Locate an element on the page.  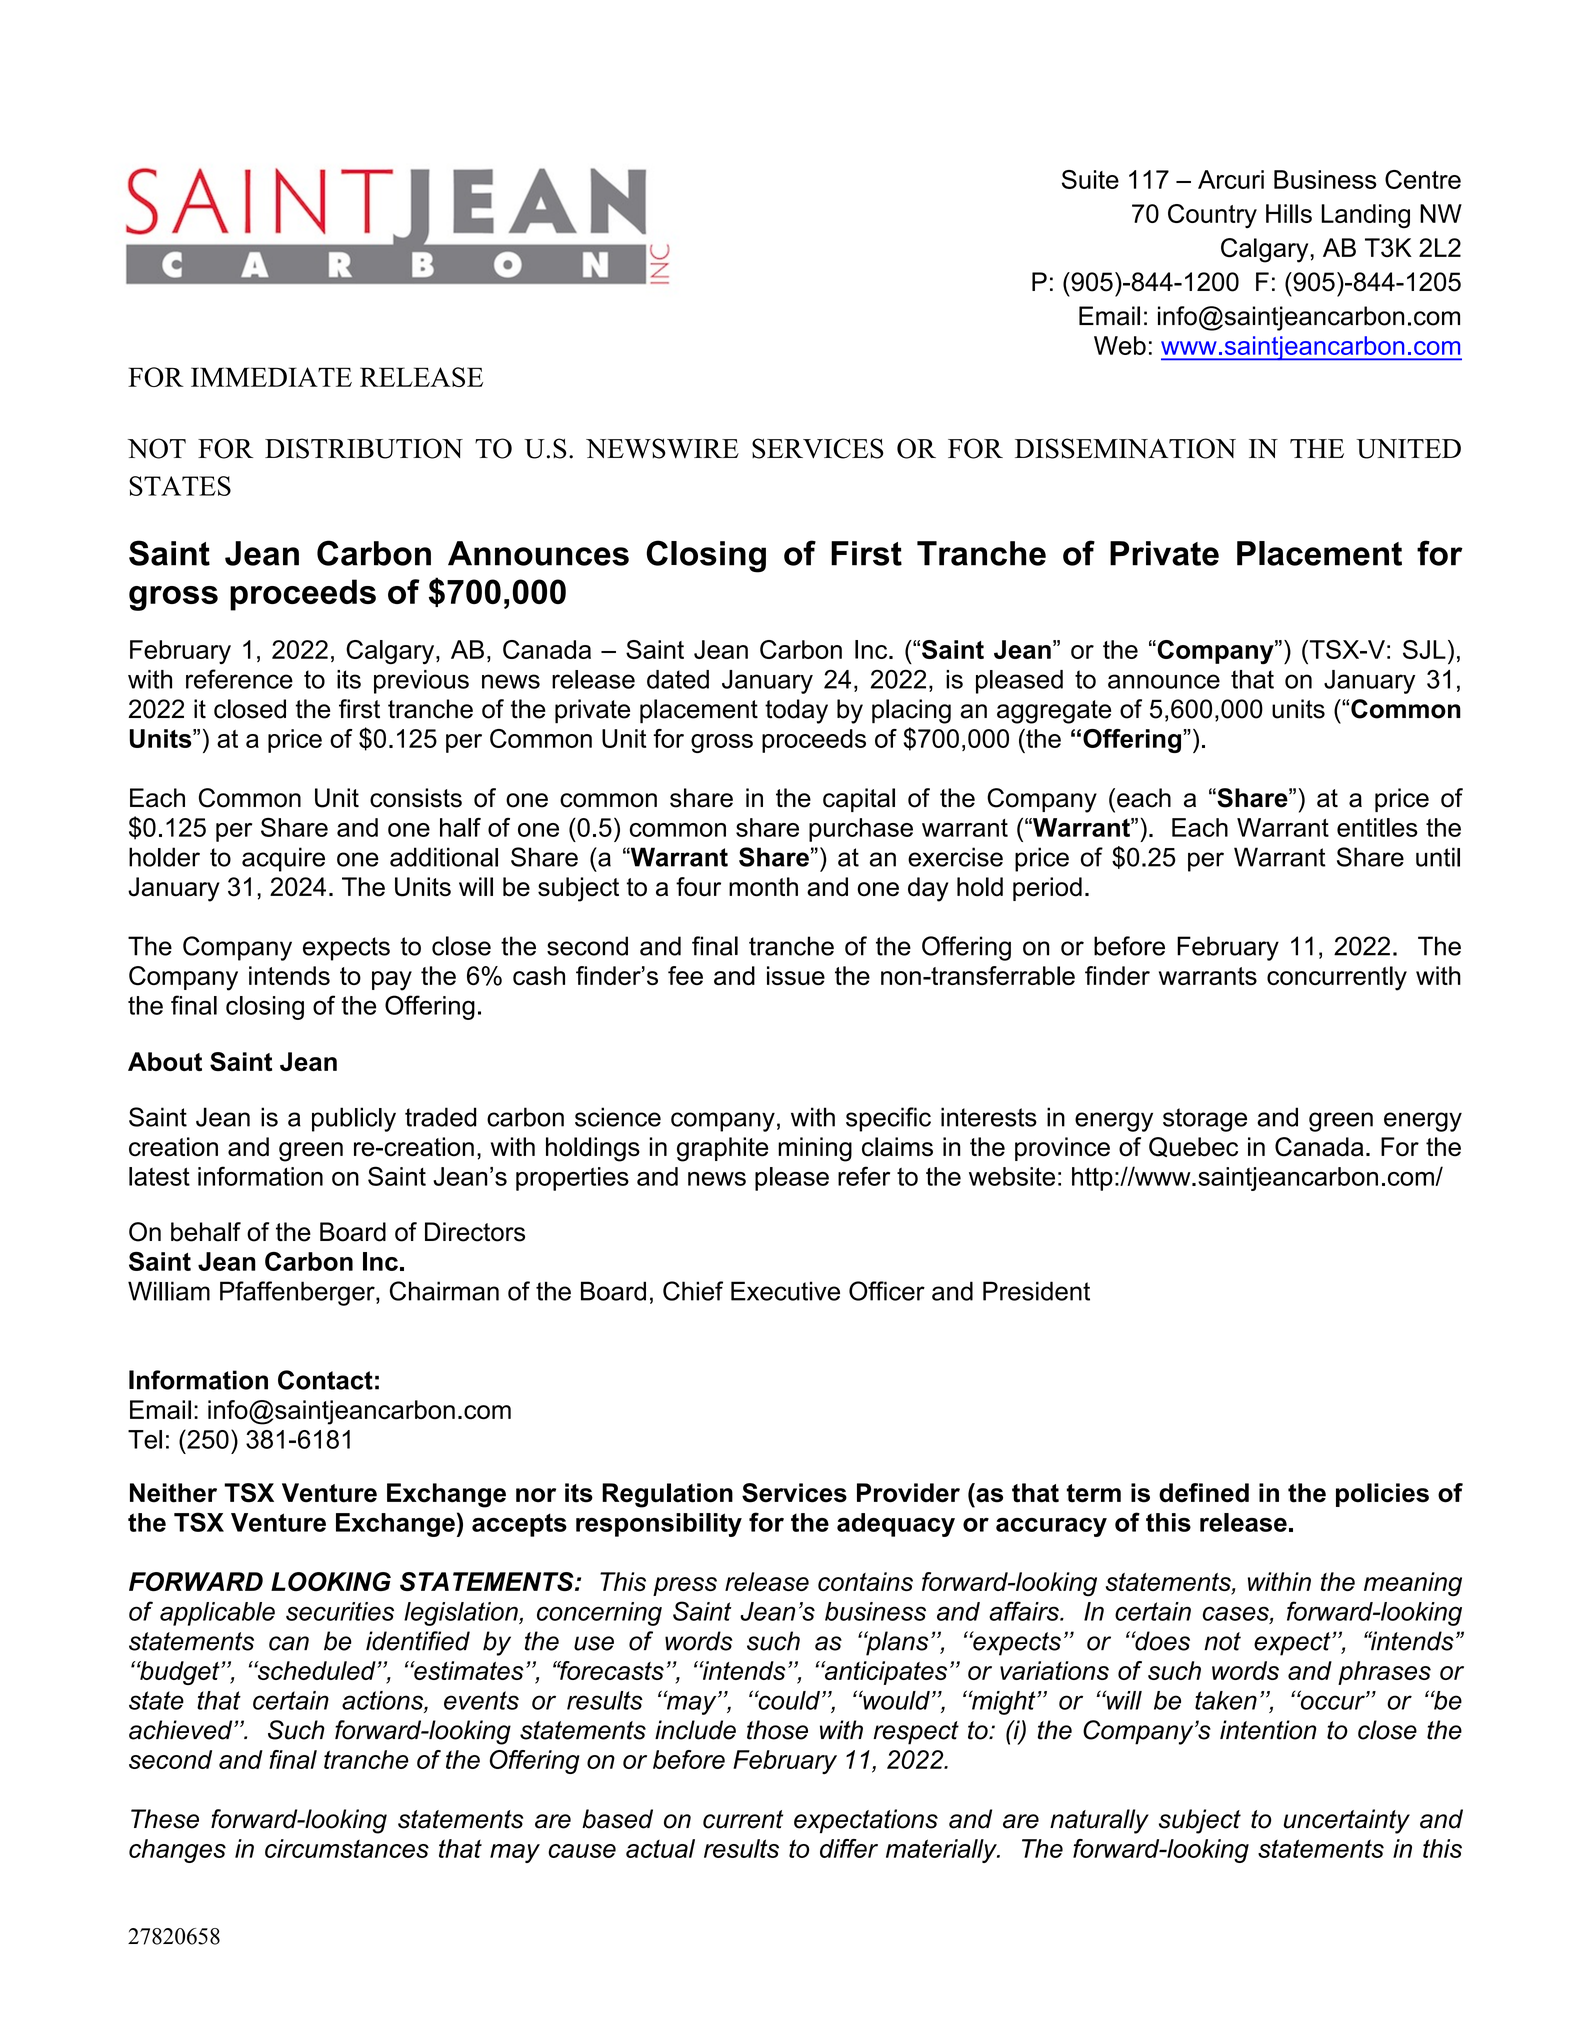
intention is located at coordinates (1268, 1730).
